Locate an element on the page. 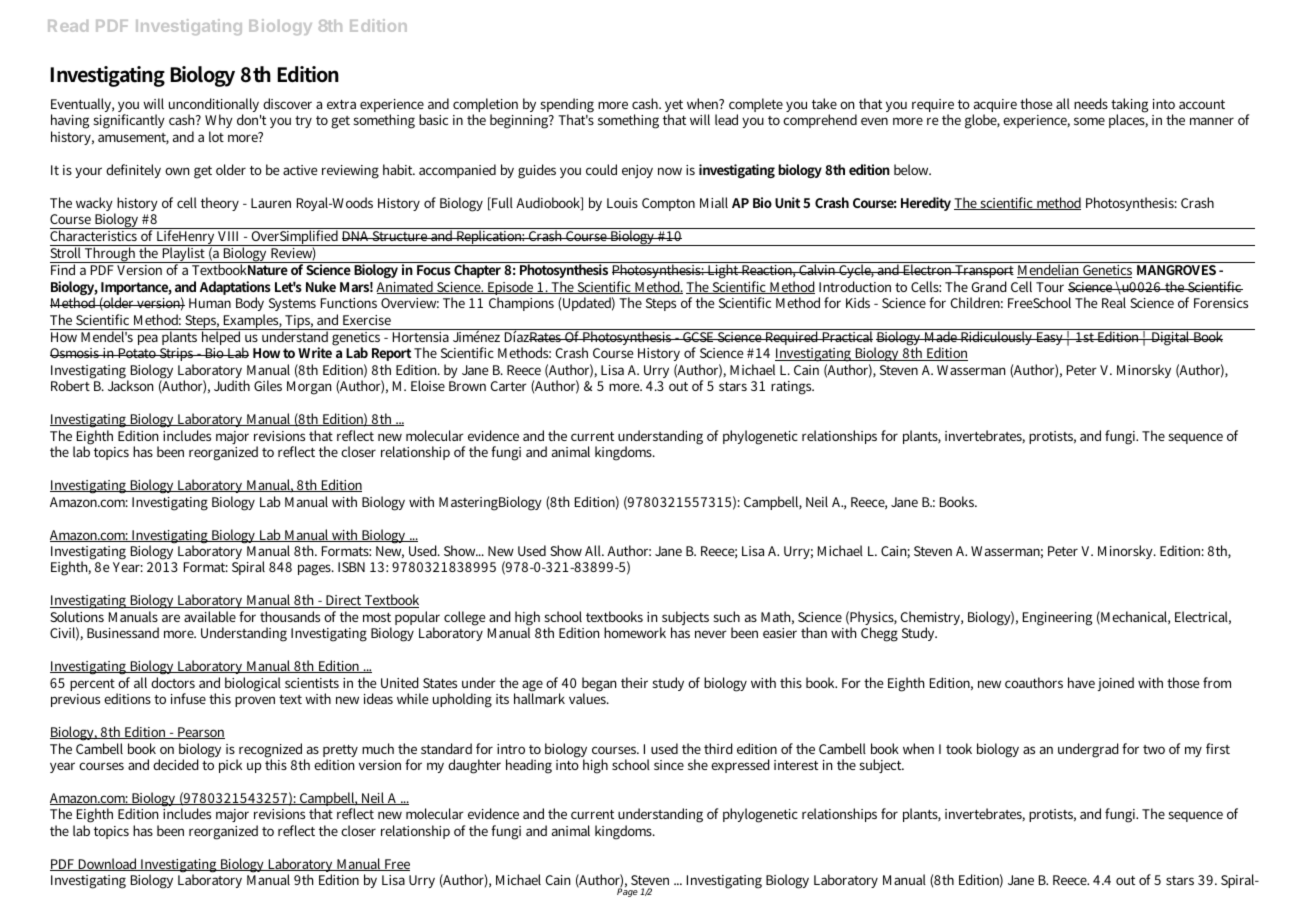 Image resolution: width=1308 pixels, height=924 pixels. yet is located at coordinates (674, 108).
